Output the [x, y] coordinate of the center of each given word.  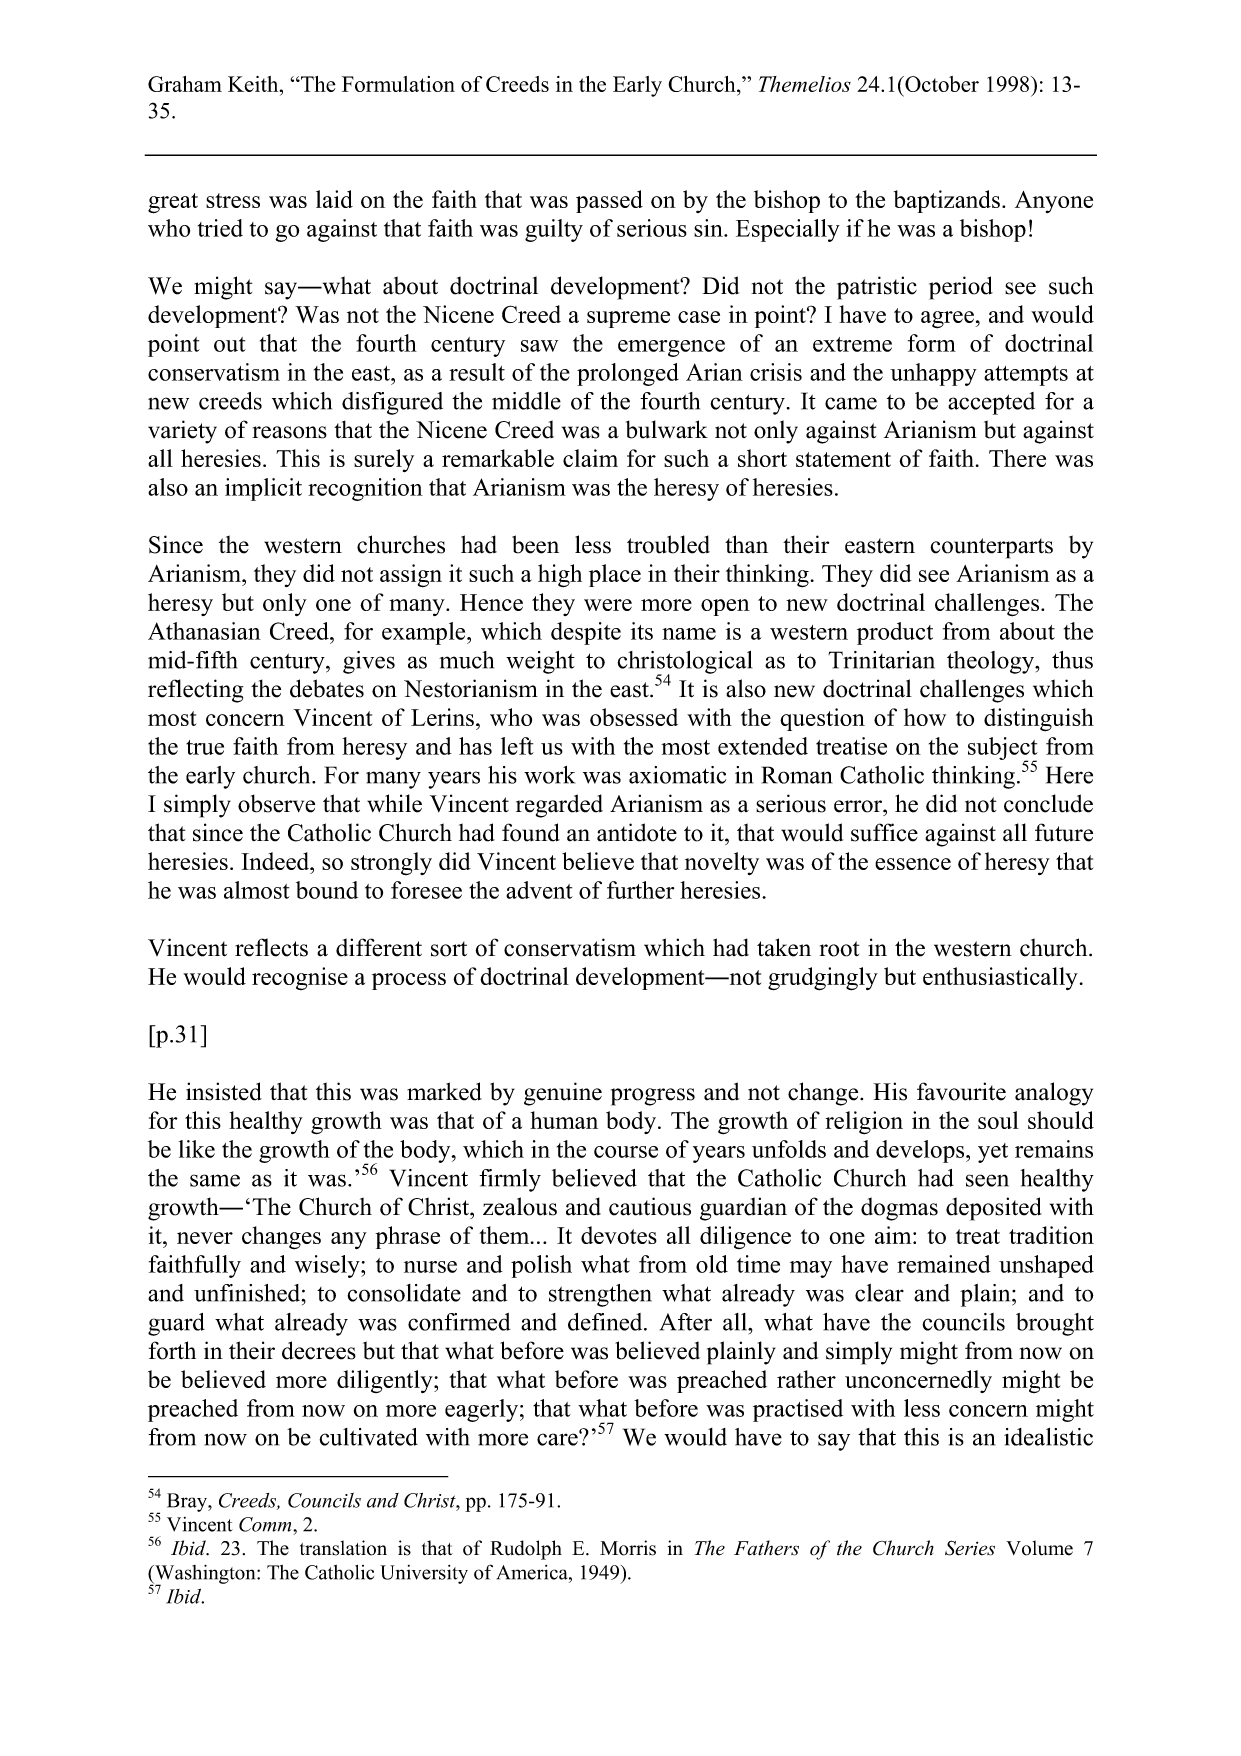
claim [590, 458]
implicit [263, 489]
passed [609, 201]
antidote [637, 832]
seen [987, 1180]
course [626, 1152]
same [215, 1180]
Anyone [1054, 202]
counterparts [991, 548]
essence [913, 864]
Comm [266, 1524]
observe [276, 803]
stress [233, 200]
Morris [628, 1548]
